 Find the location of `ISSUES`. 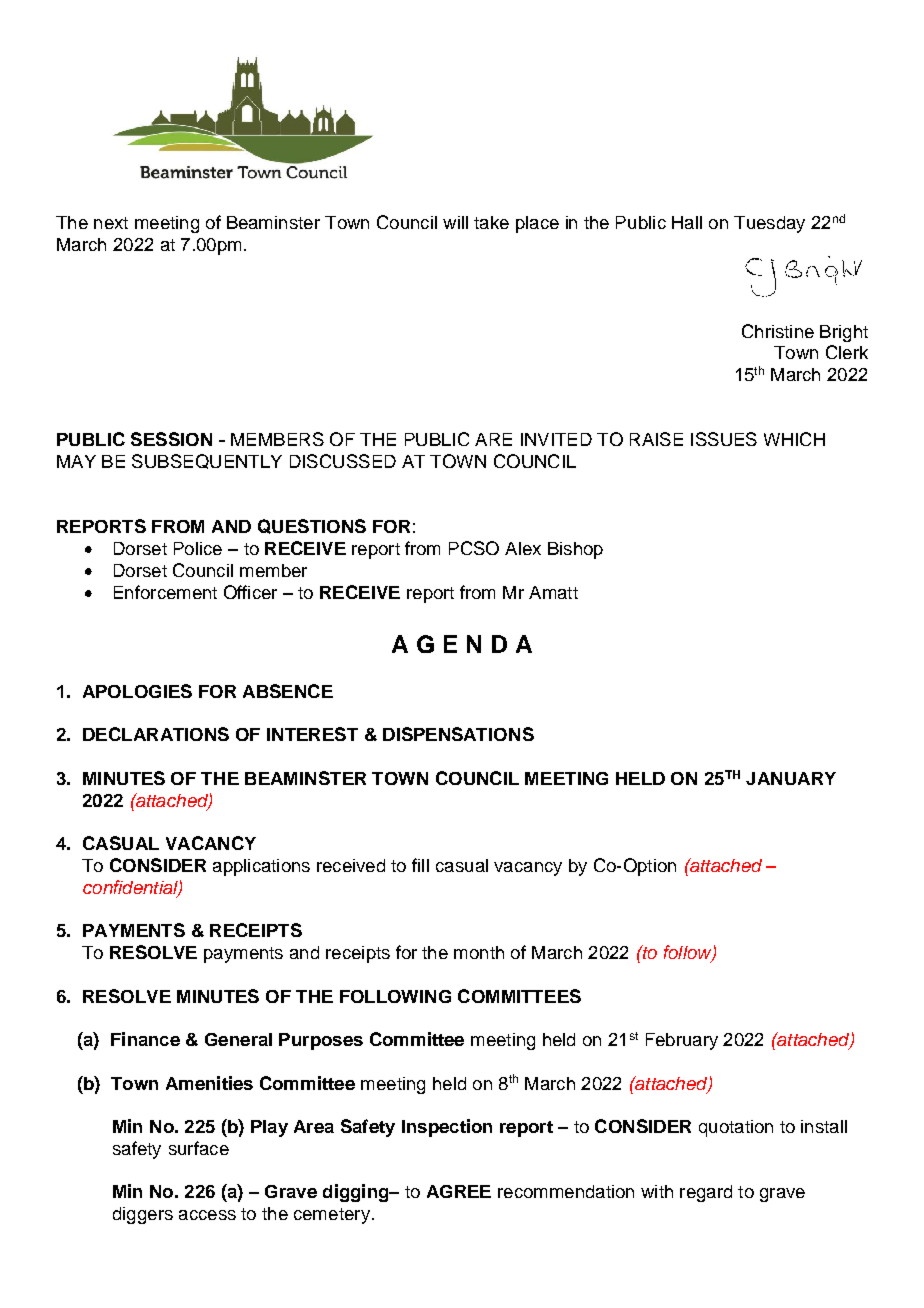

ISSUES is located at coordinates (724, 439).
